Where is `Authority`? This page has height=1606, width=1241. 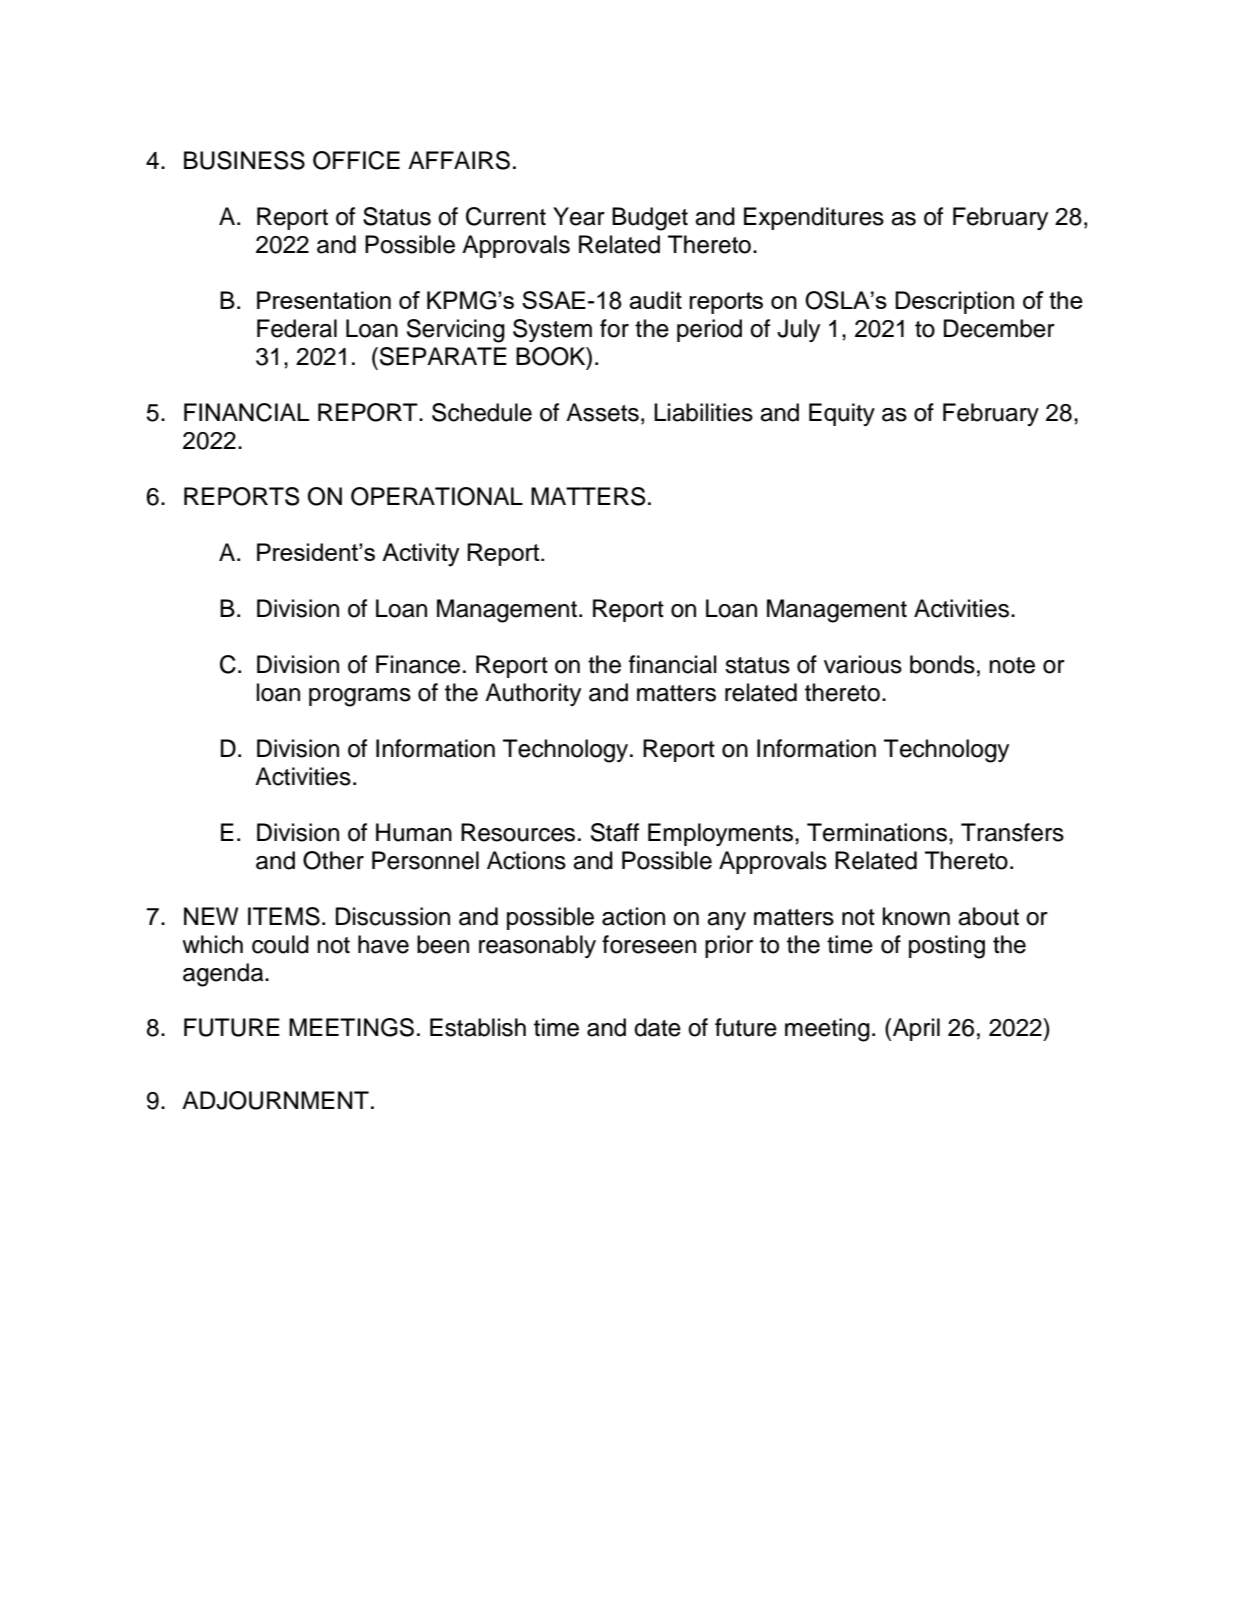 Authority is located at coordinates (533, 694).
